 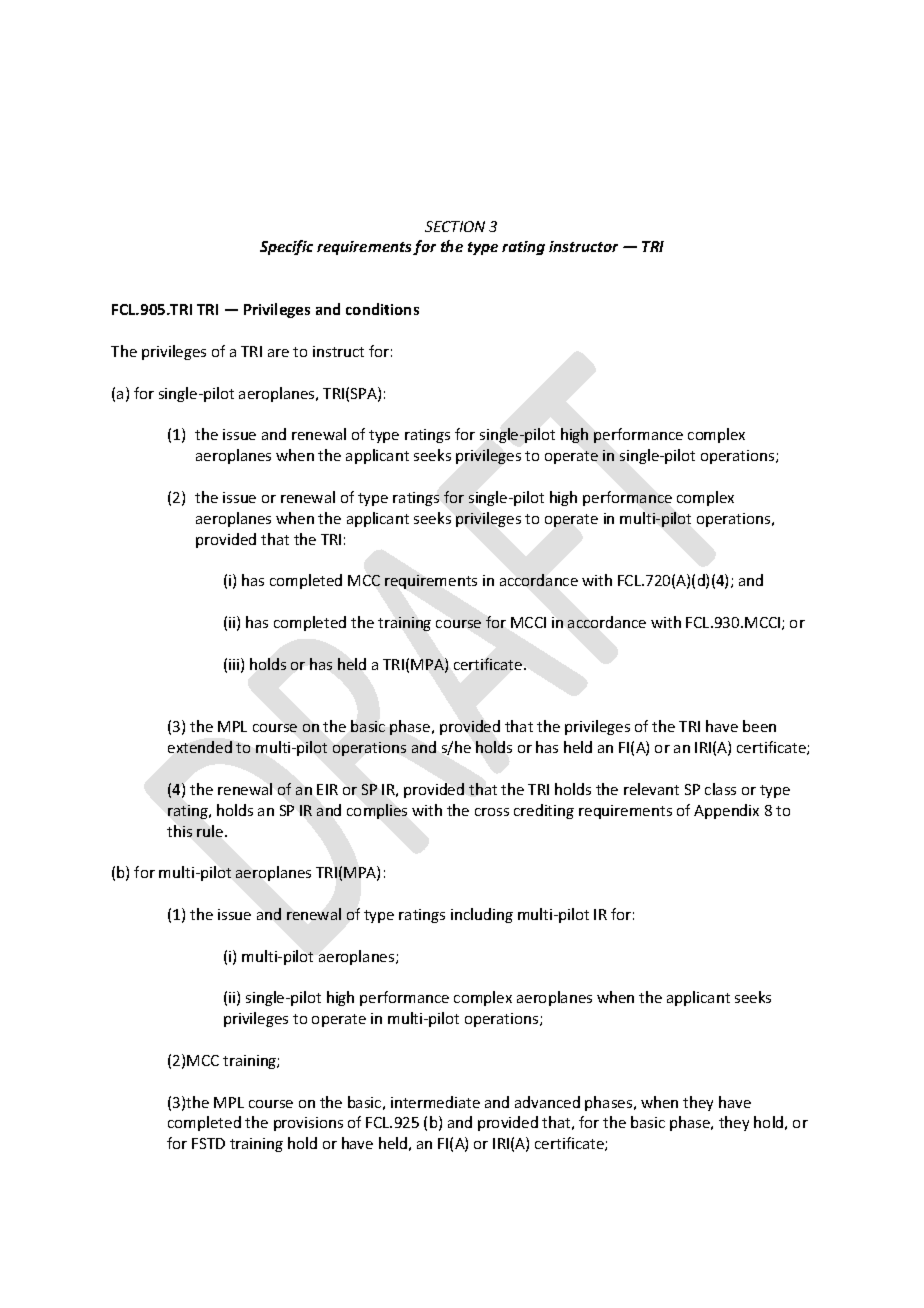 I want to click on Appendix, so click(x=726, y=811).
